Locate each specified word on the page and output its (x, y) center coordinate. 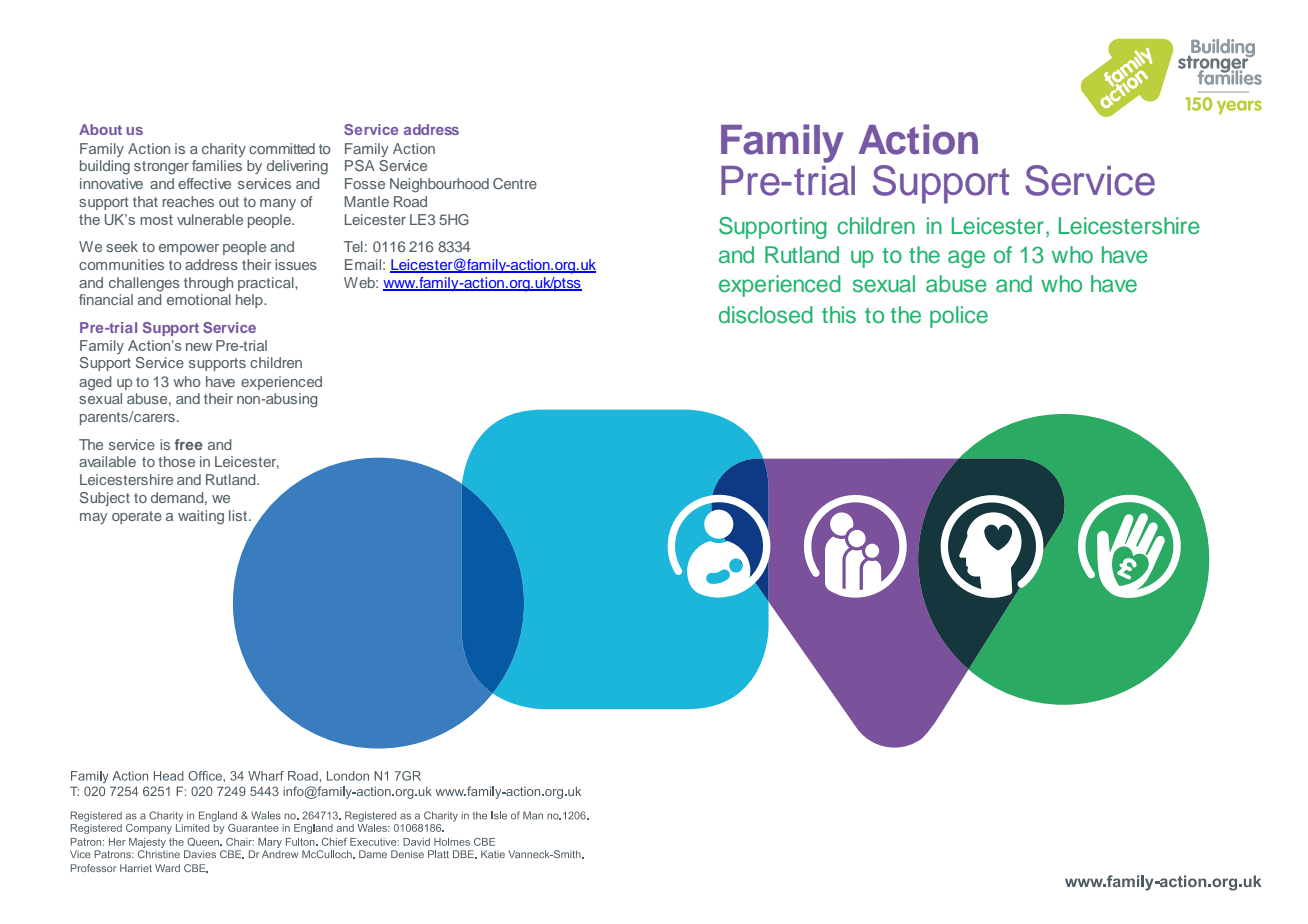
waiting (201, 517)
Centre (515, 183)
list (239, 515)
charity (224, 150)
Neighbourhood (439, 185)
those (176, 461)
